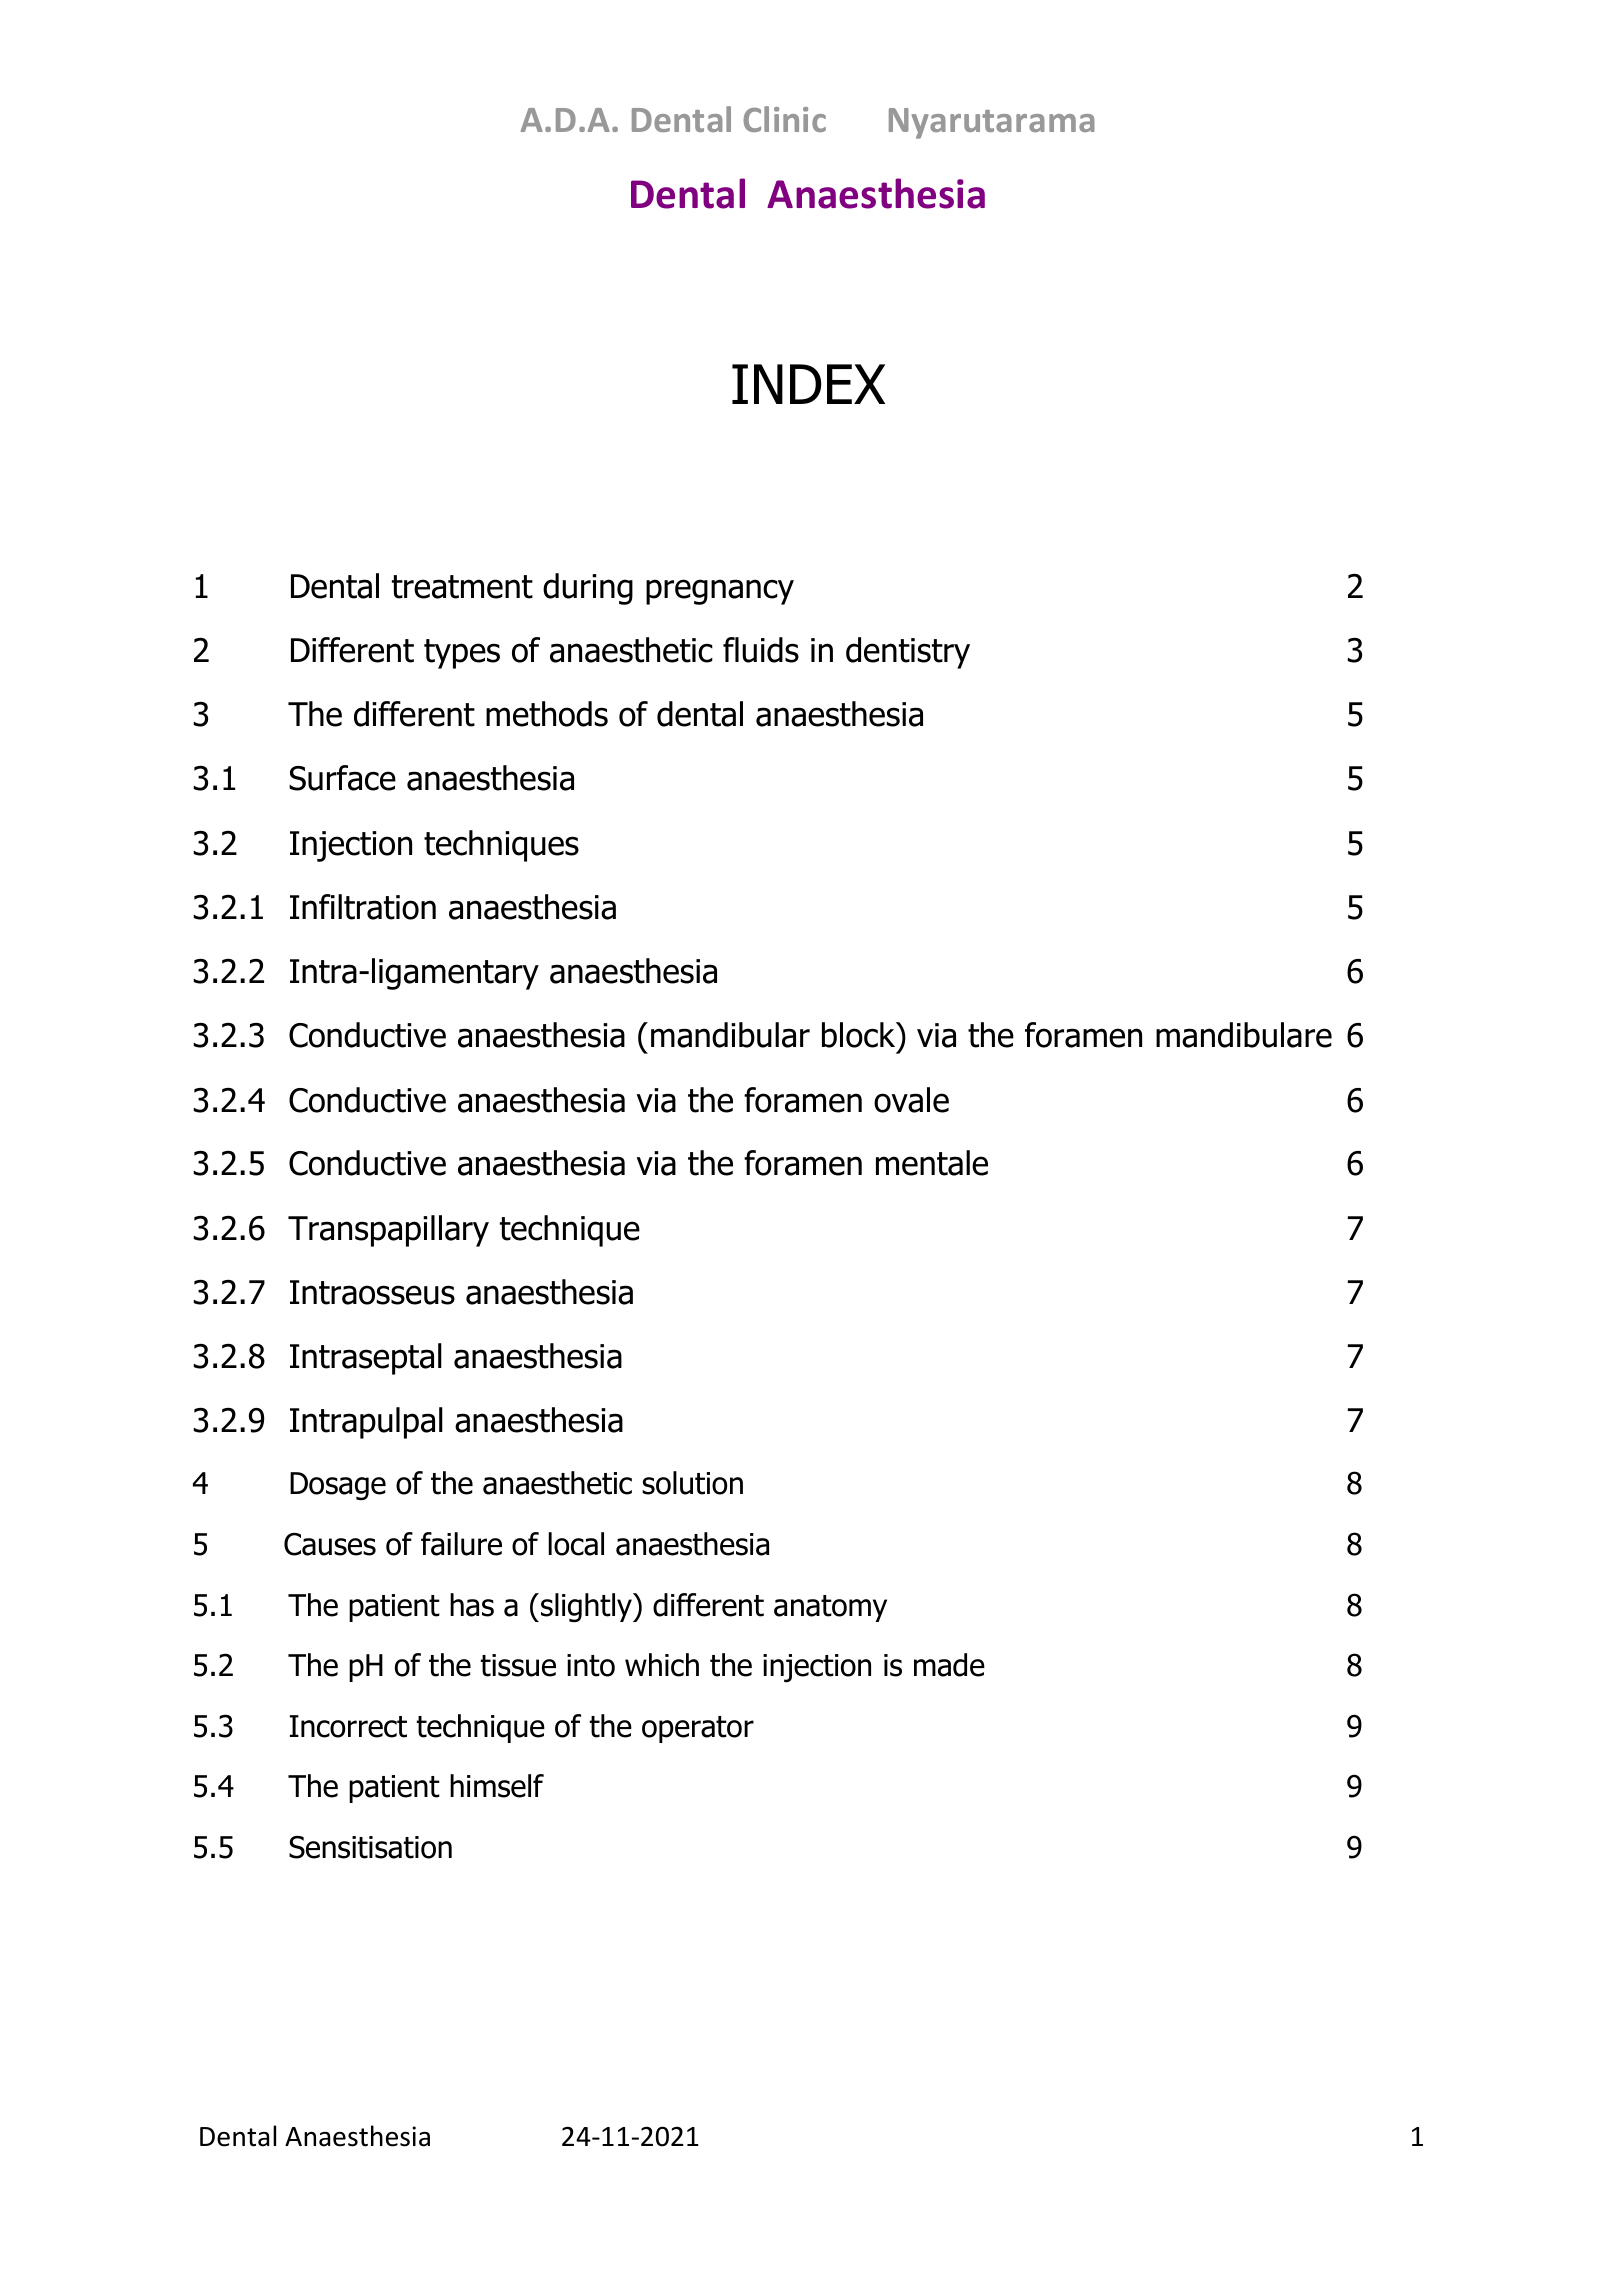 The image size is (1617, 2287). What do you see at coordinates (363, 907) in the page?
I see `Infiltration` at bounding box center [363, 907].
